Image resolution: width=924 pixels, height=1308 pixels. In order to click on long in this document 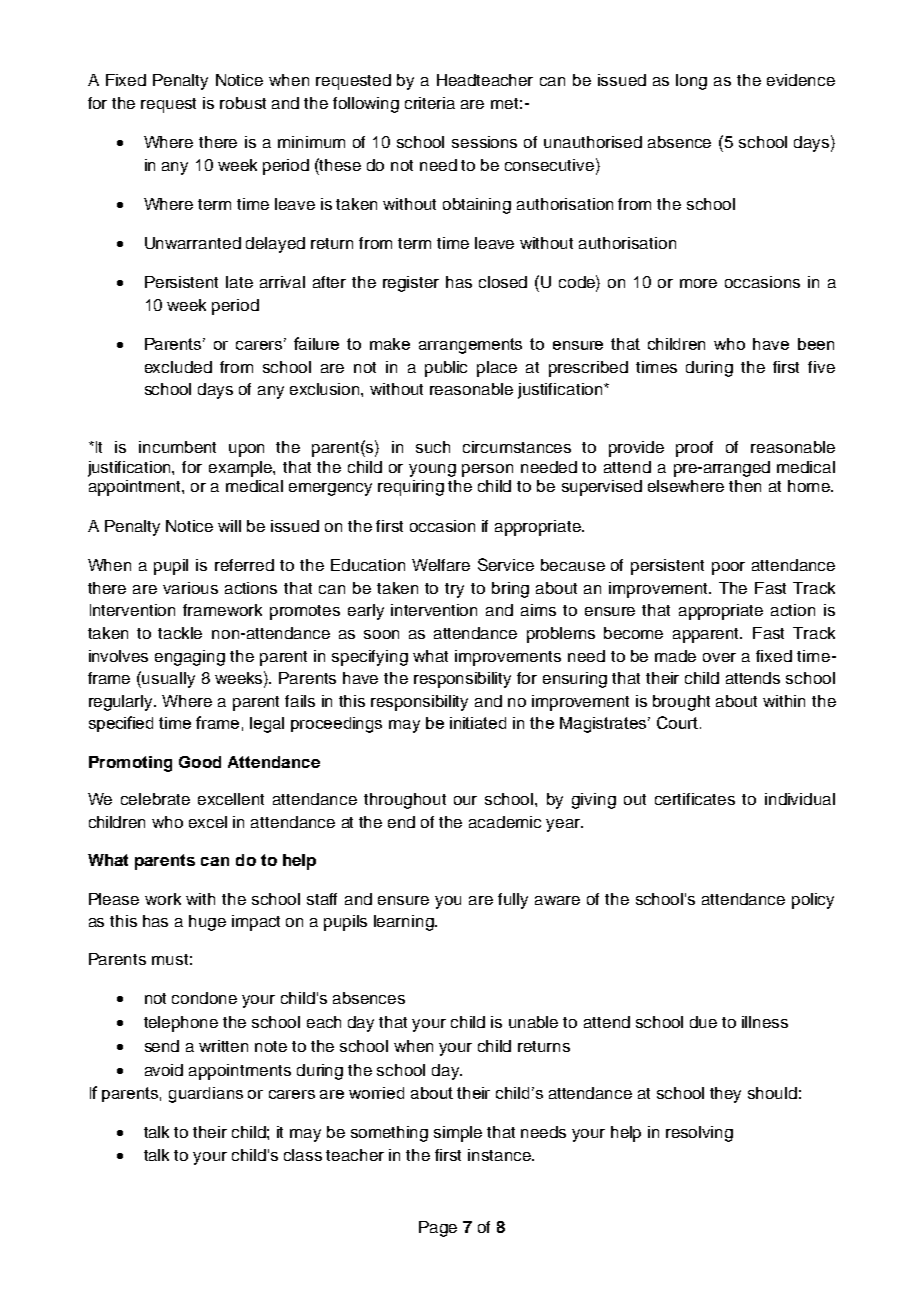, I will do `click(691, 82)`.
